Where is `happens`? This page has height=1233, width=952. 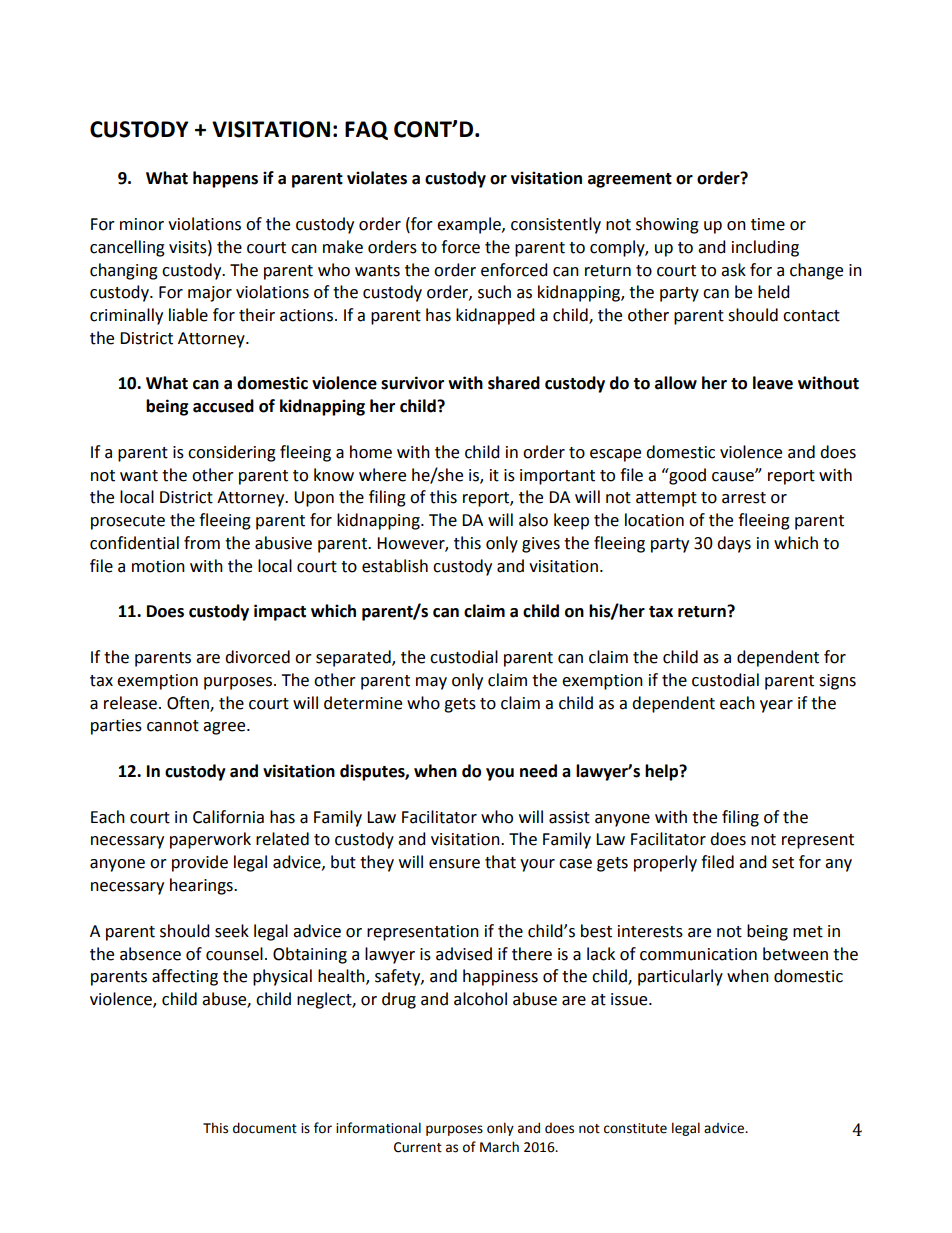 happens is located at coordinates (225, 179).
